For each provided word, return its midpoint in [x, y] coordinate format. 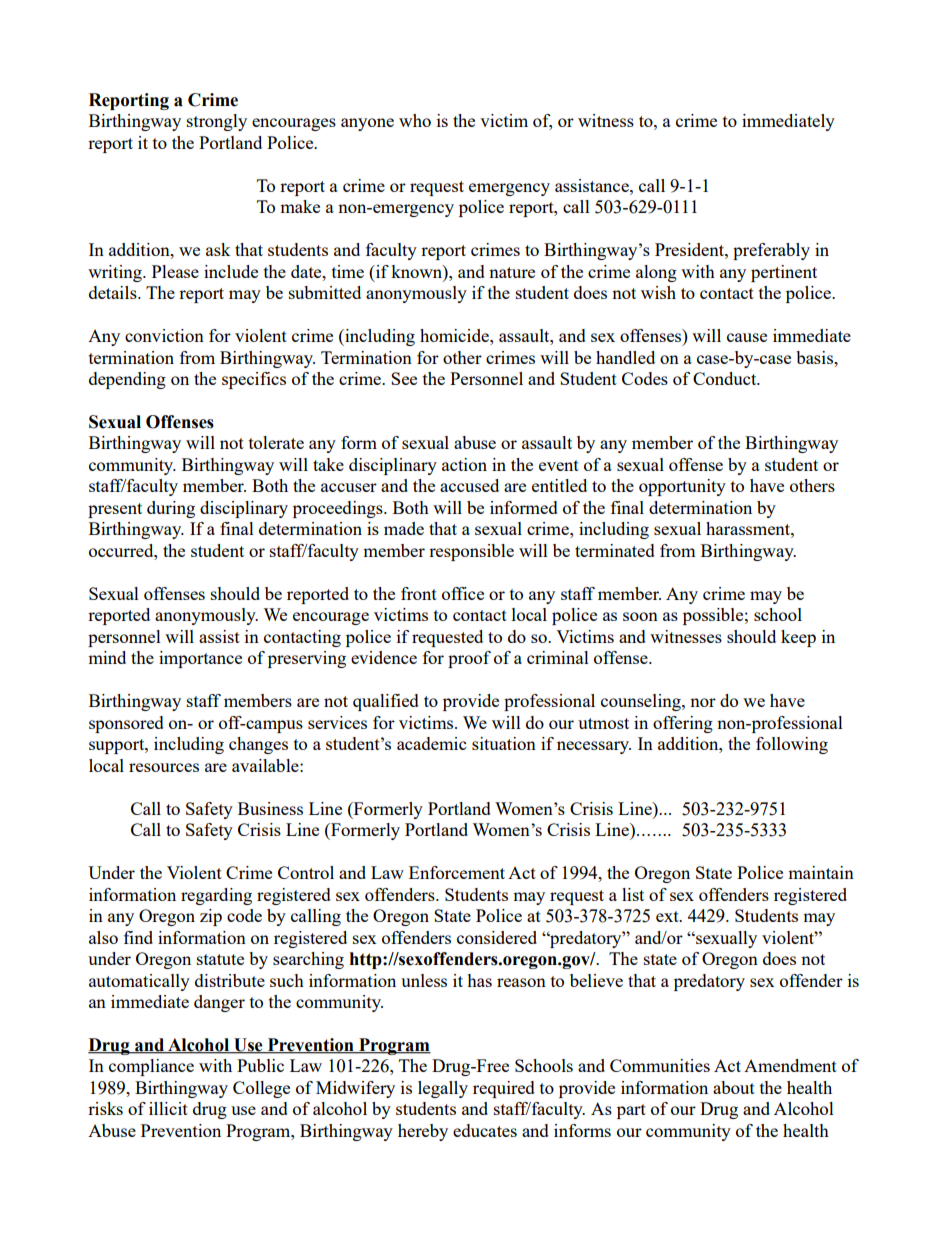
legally [443, 1089]
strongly [217, 122]
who [415, 120]
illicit [168, 1108]
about [734, 1087]
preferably [771, 251]
